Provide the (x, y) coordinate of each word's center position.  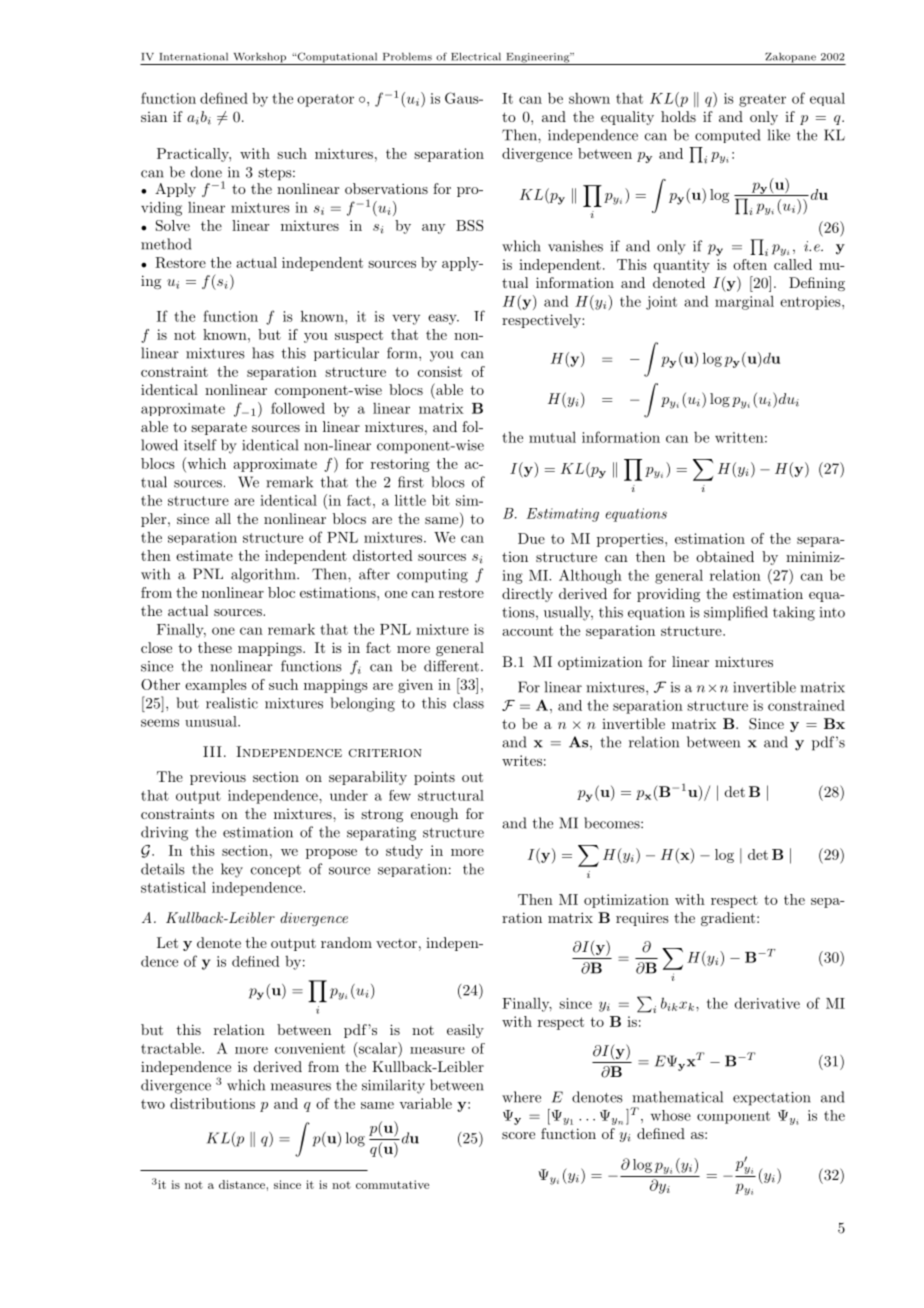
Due (531, 538)
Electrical (476, 56)
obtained (725, 556)
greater (762, 100)
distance (242, 1184)
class (468, 703)
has (263, 353)
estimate (204, 555)
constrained (806, 705)
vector (396, 943)
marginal (744, 303)
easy (443, 319)
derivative (767, 1003)
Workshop (259, 58)
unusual (212, 721)
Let (167, 942)
